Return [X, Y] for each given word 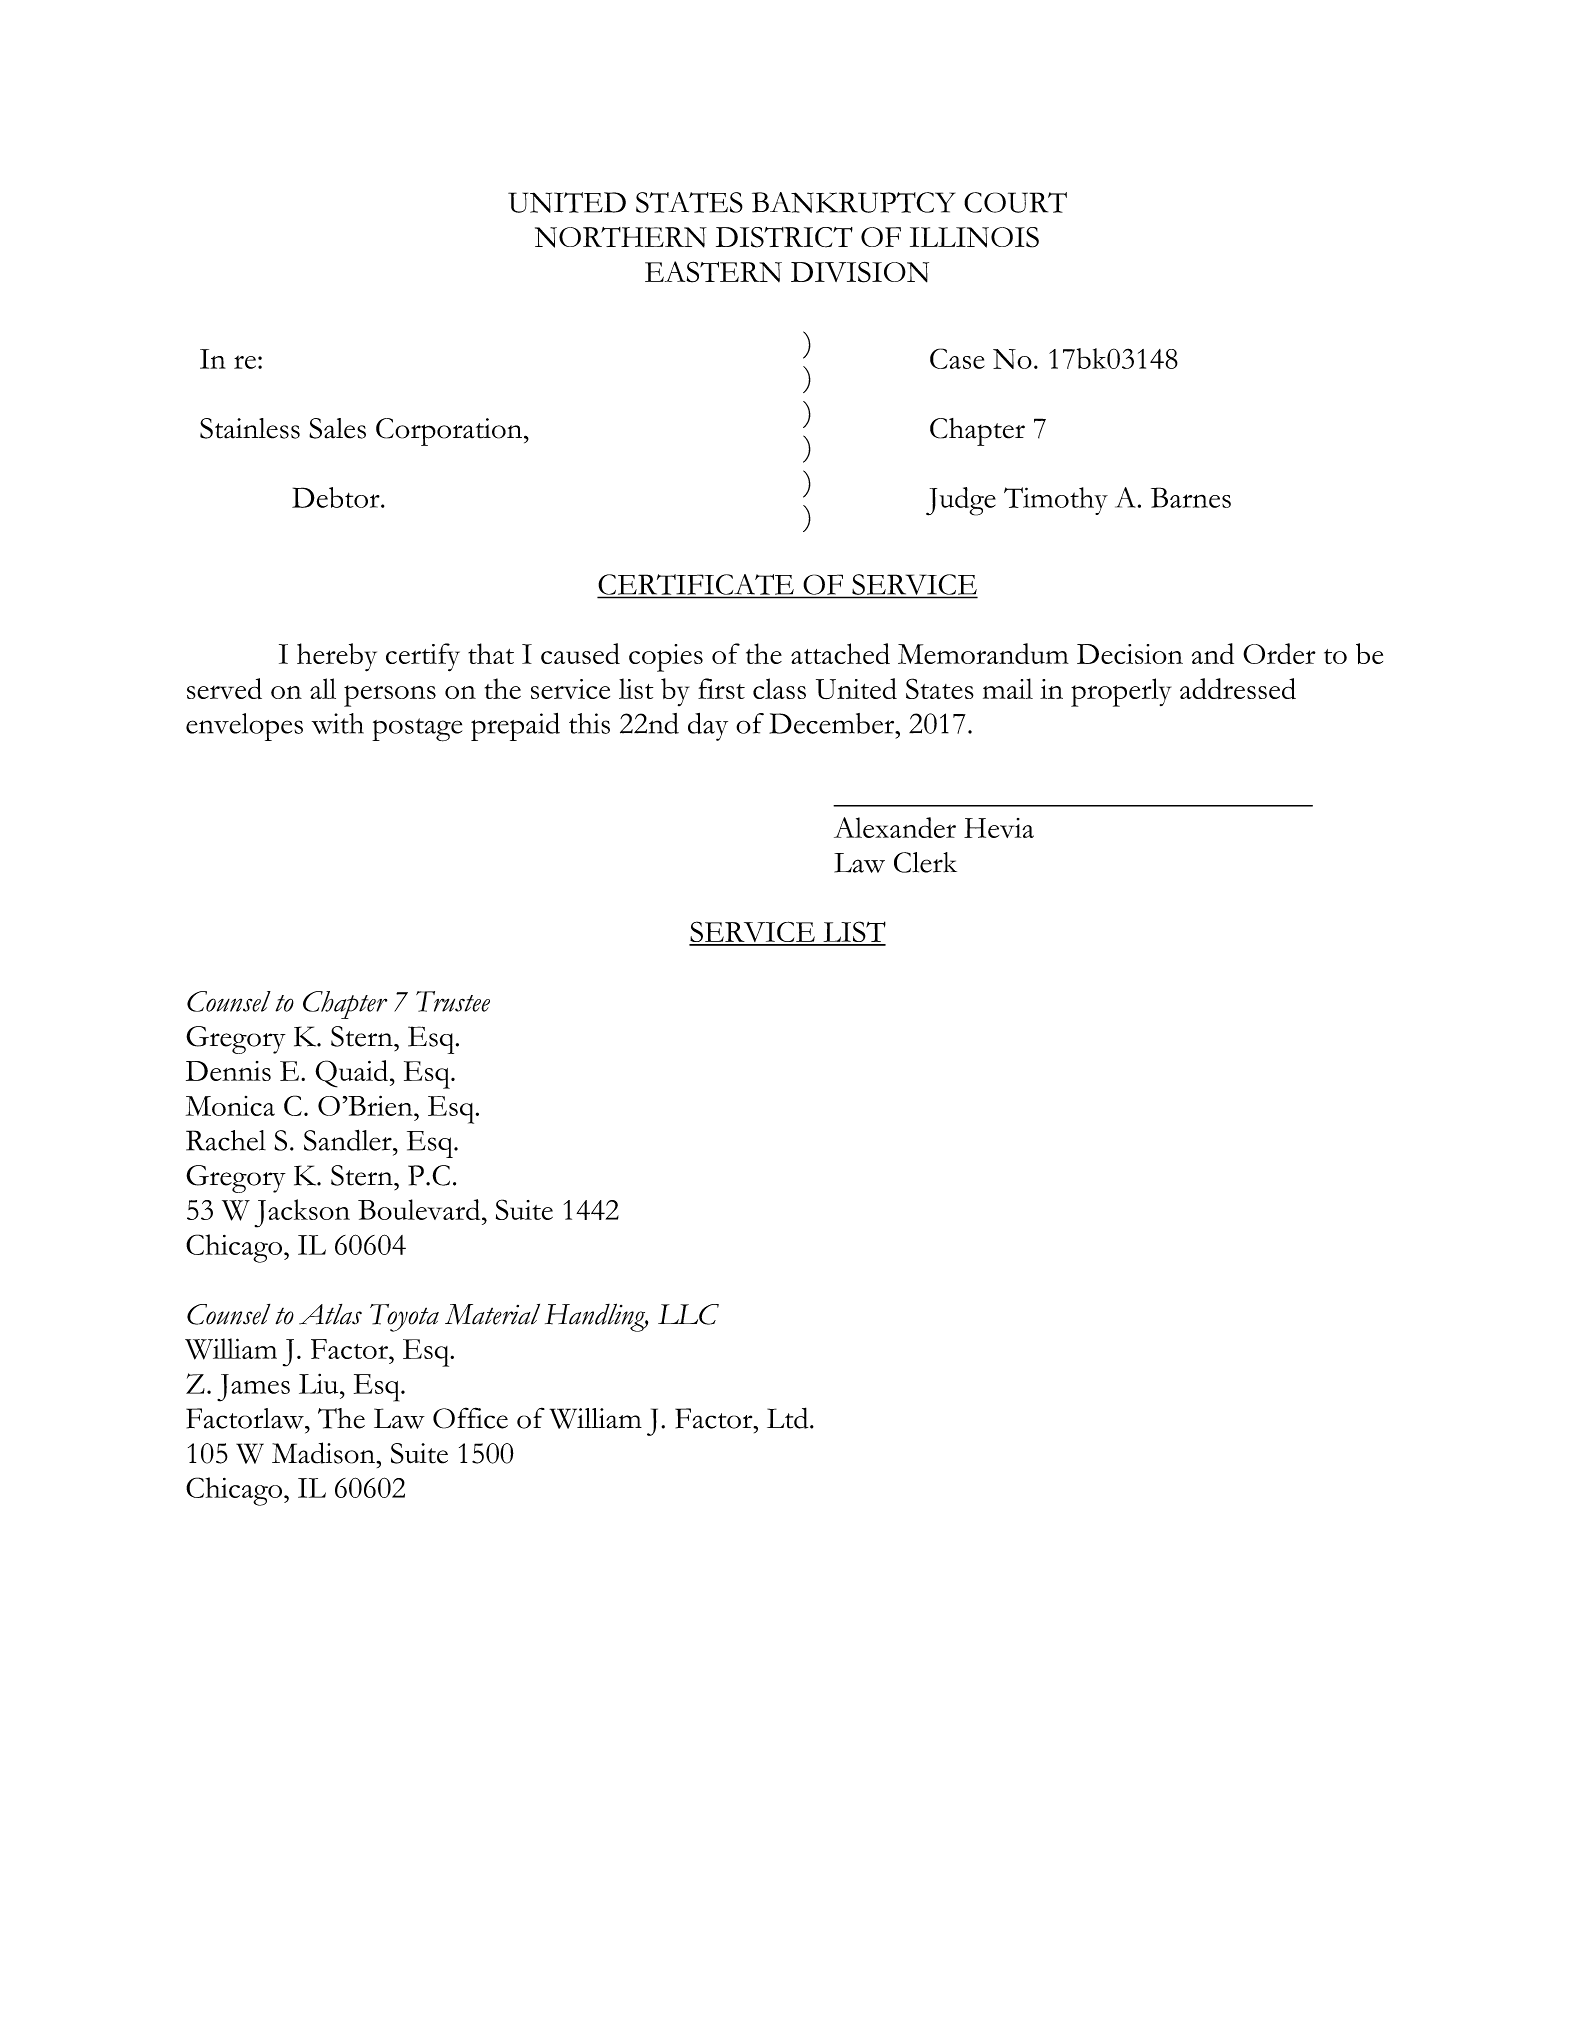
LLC [688, 1314]
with [338, 723]
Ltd [789, 1418]
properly [1121, 692]
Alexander [895, 827]
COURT [1015, 202]
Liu [320, 1383]
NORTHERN [621, 237]
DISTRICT [784, 237]
